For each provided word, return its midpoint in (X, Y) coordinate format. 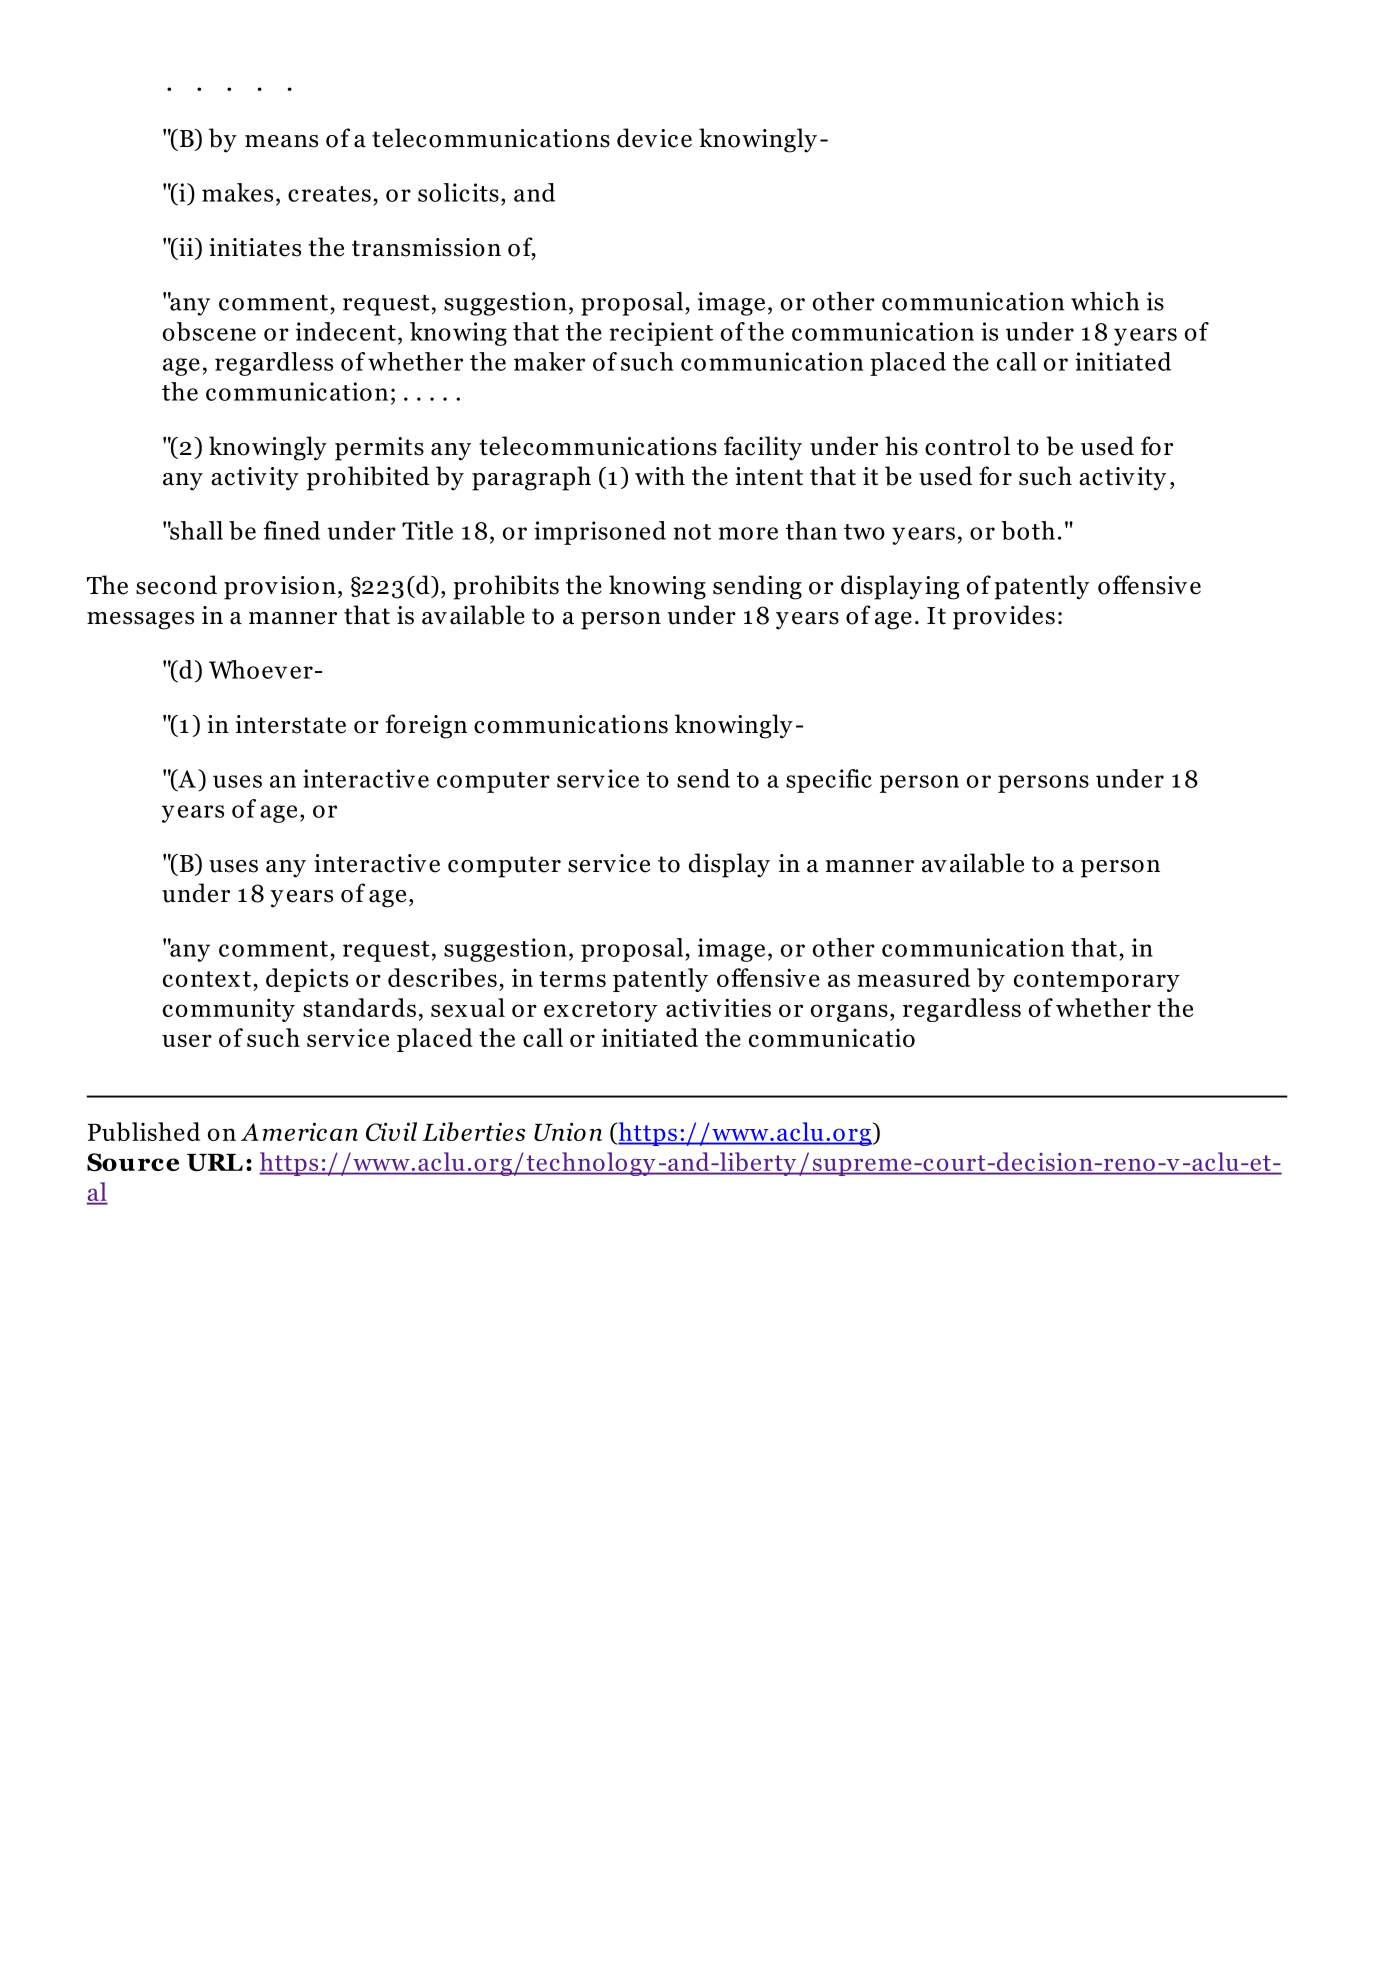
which (1105, 301)
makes (237, 192)
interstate (291, 724)
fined (291, 530)
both (1028, 530)
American (299, 1131)
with (660, 476)
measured (913, 977)
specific (829, 781)
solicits (458, 192)
